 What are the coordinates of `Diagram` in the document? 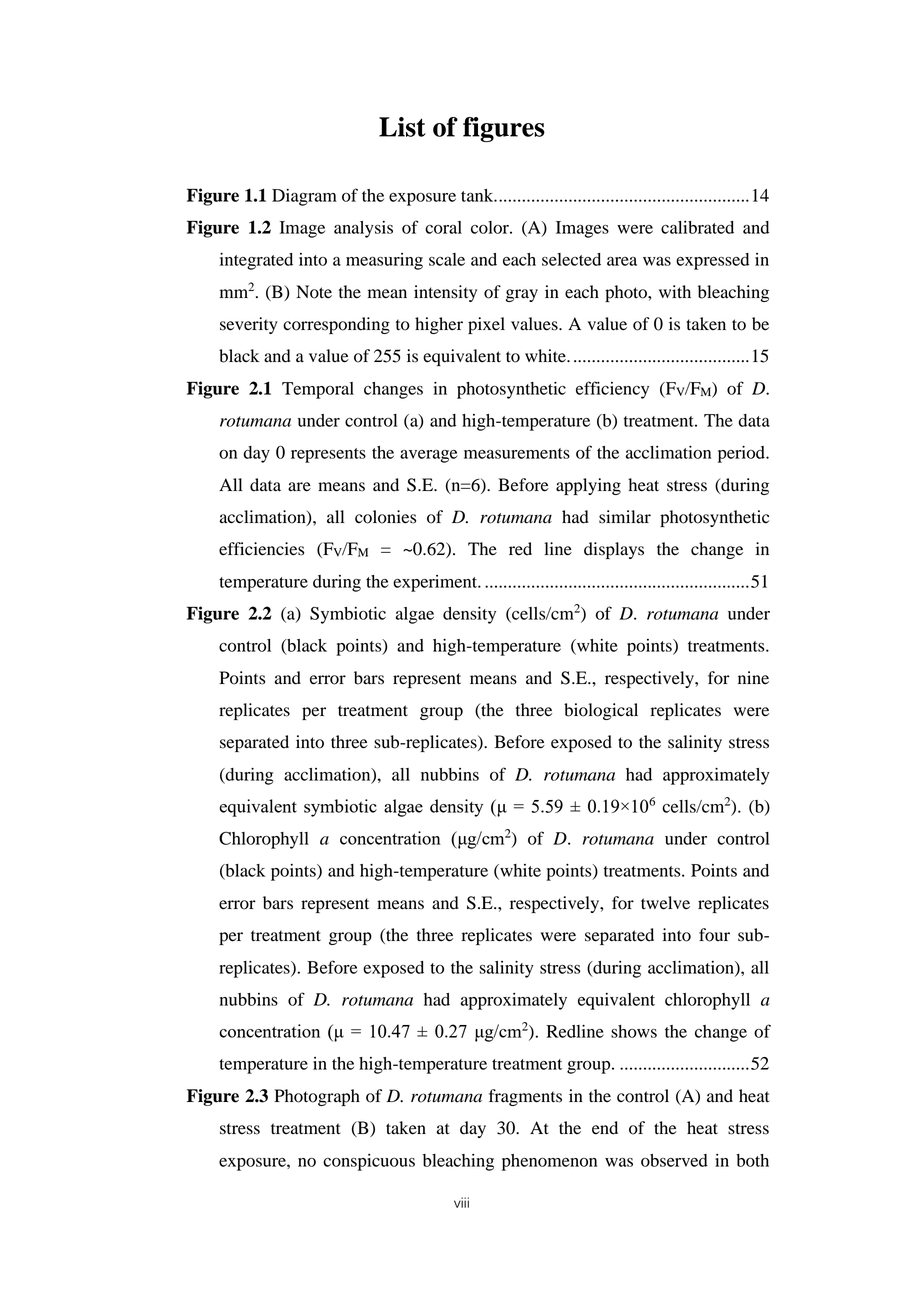 It's located at (304, 197).
